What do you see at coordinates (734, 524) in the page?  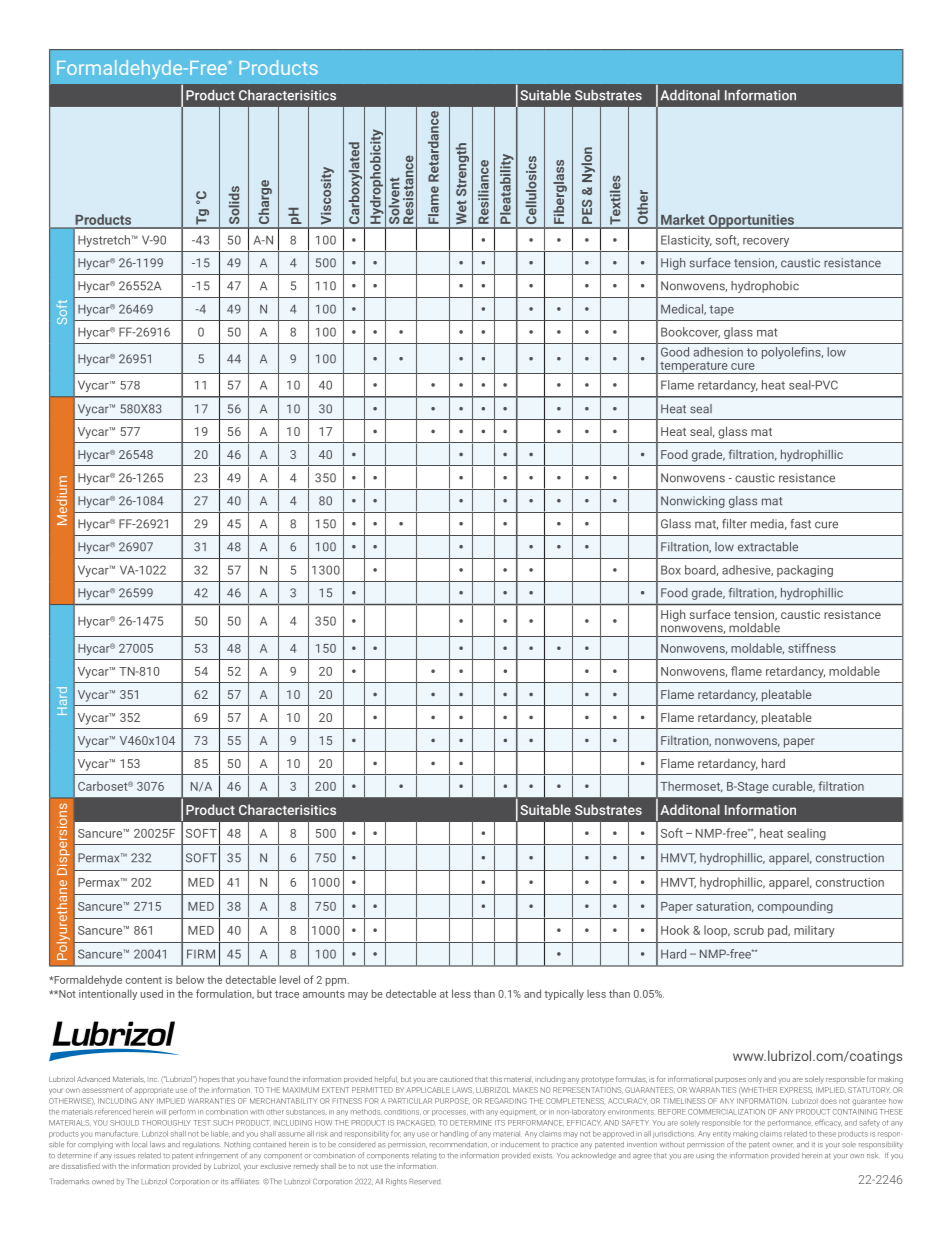 I see `filter` at bounding box center [734, 524].
